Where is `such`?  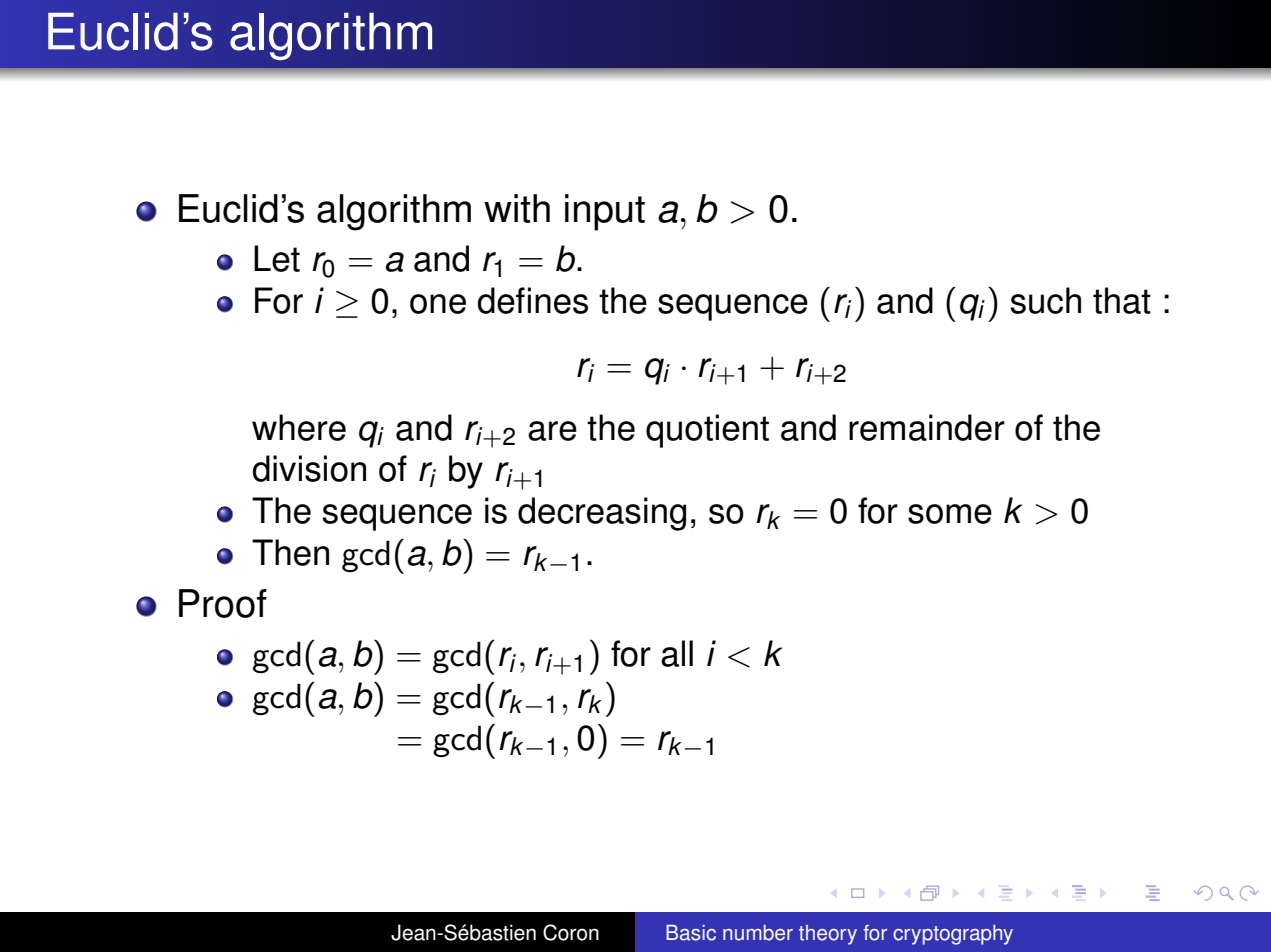
such is located at coordinates (1046, 300).
